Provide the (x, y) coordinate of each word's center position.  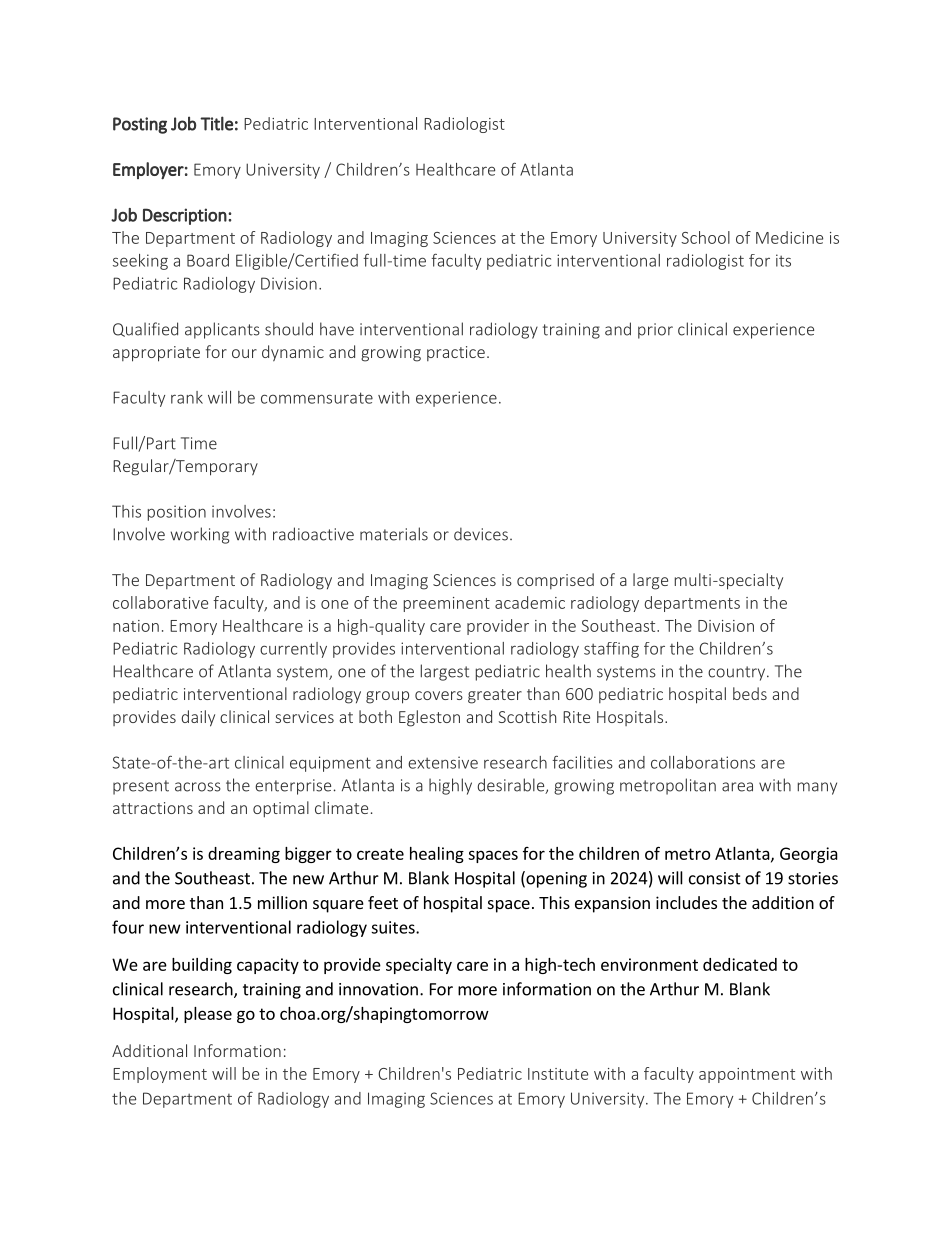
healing (437, 855)
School (705, 237)
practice (456, 353)
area (737, 787)
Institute (558, 1074)
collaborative (160, 602)
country (738, 673)
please (208, 1015)
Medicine (789, 237)
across (198, 787)
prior (655, 331)
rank (187, 397)
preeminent (447, 604)
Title (216, 123)
